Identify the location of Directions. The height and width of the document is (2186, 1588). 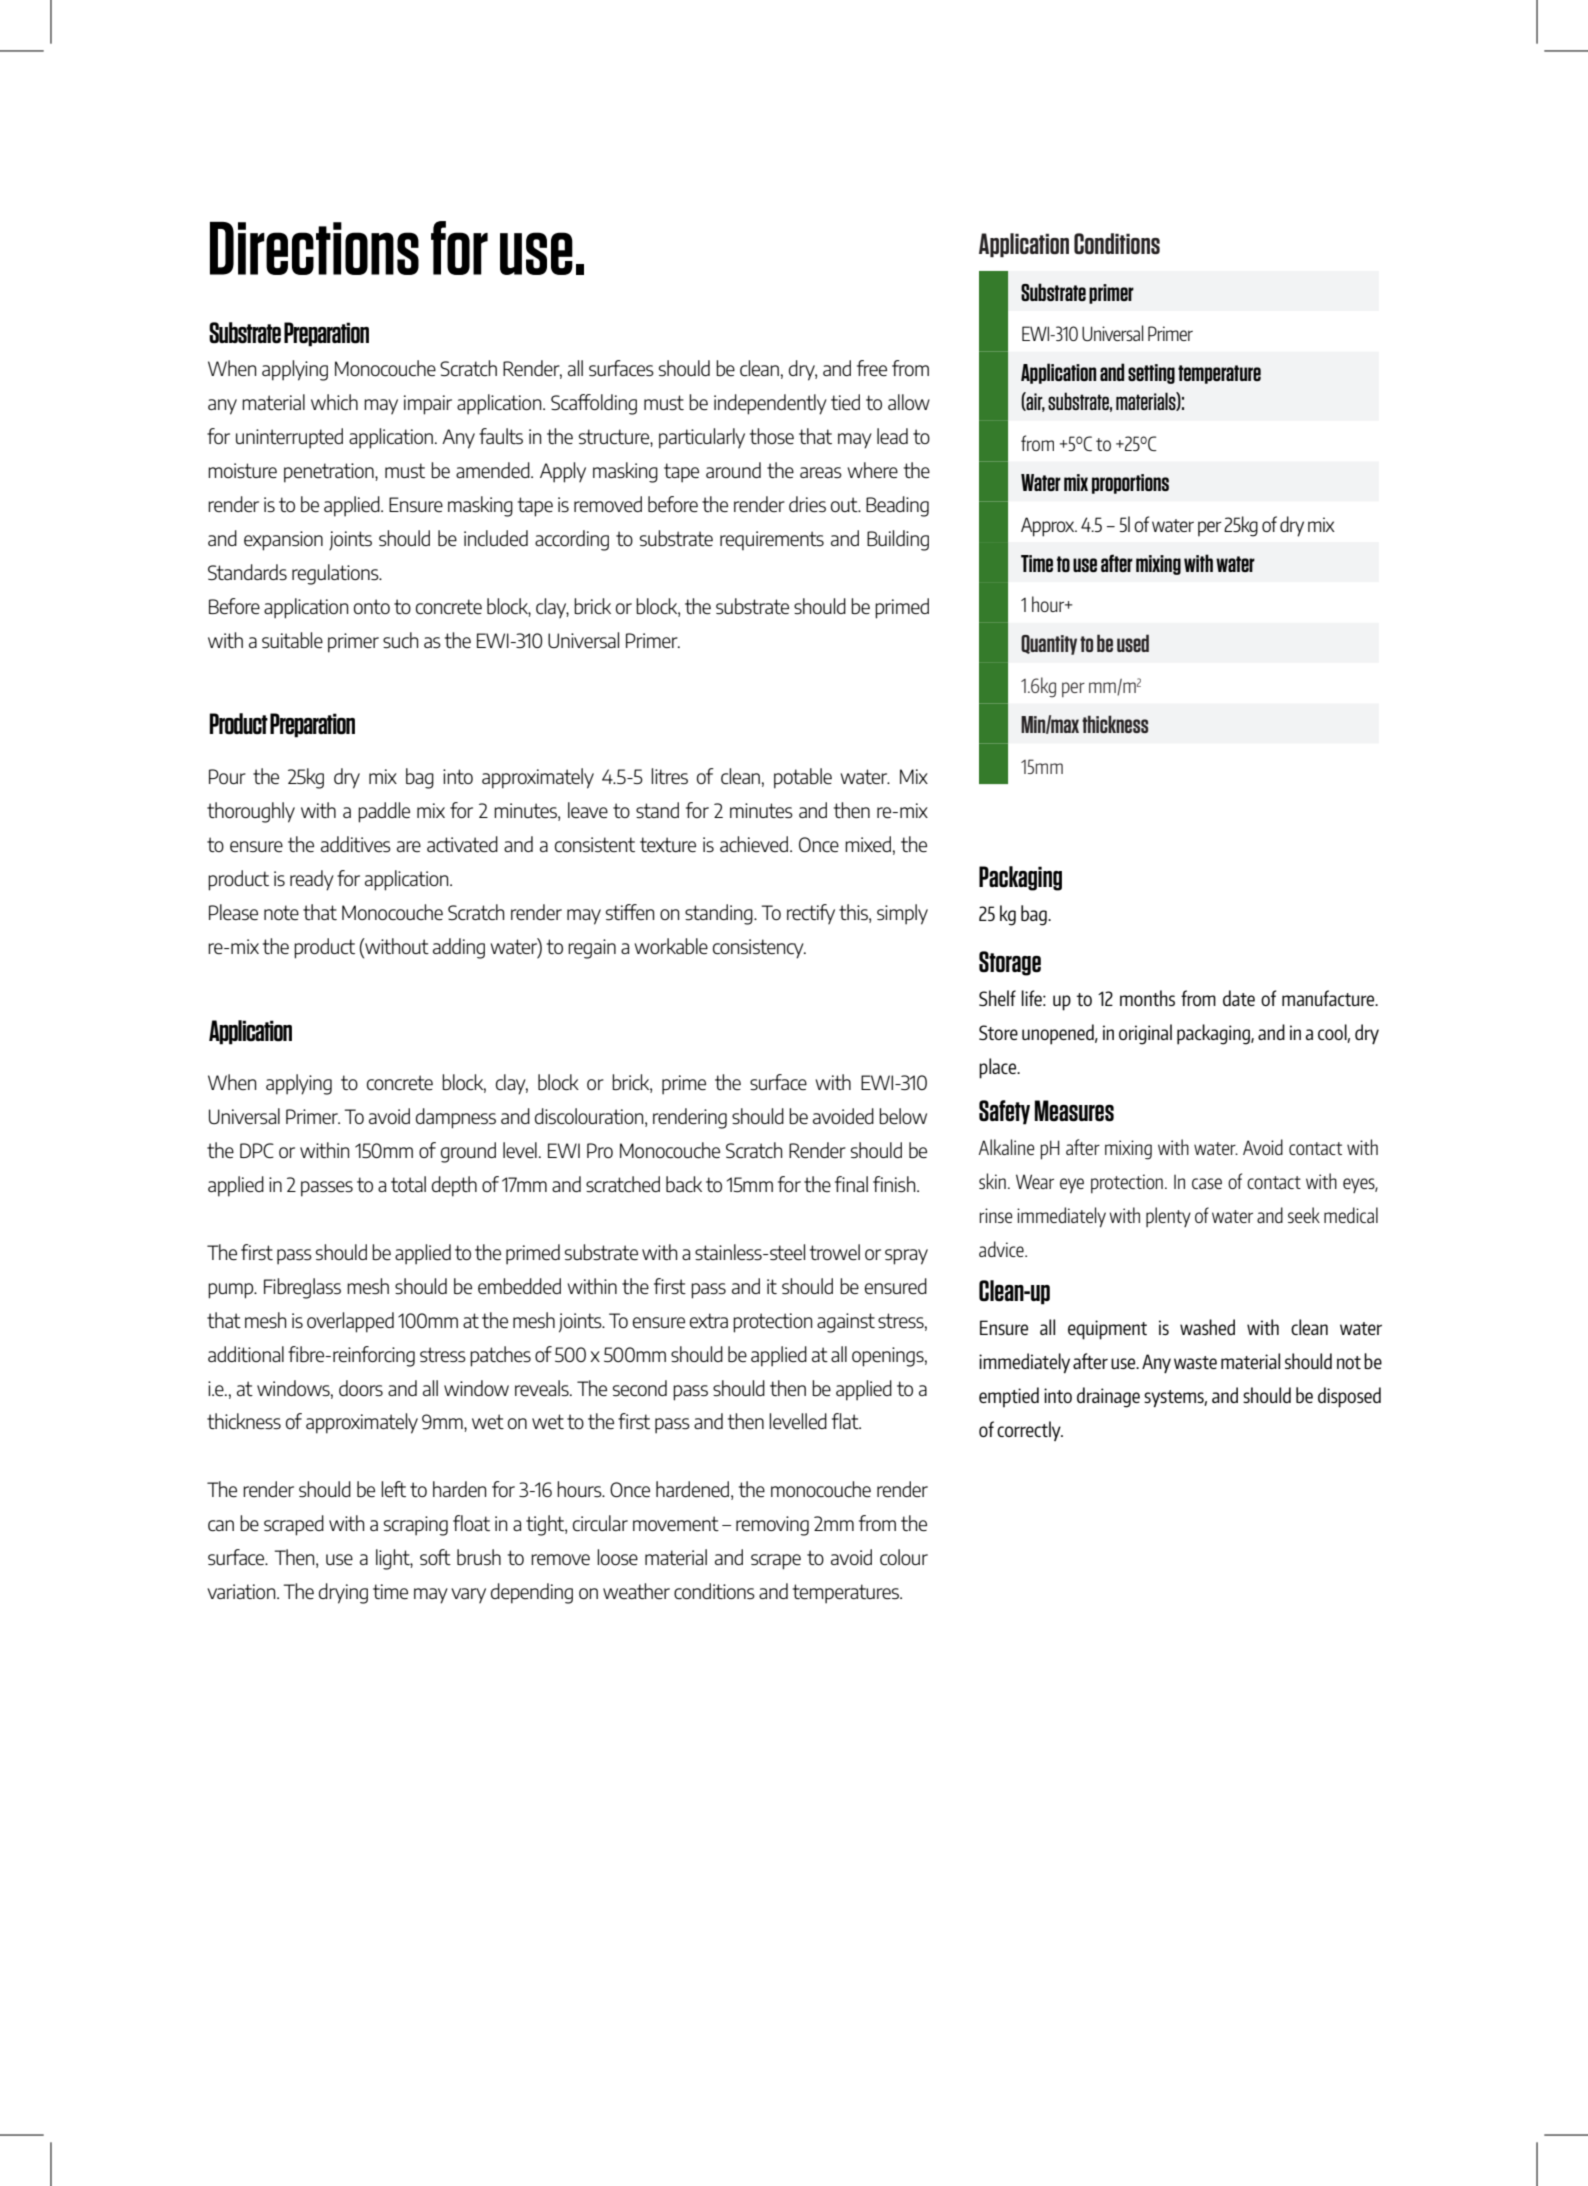
(314, 248).
